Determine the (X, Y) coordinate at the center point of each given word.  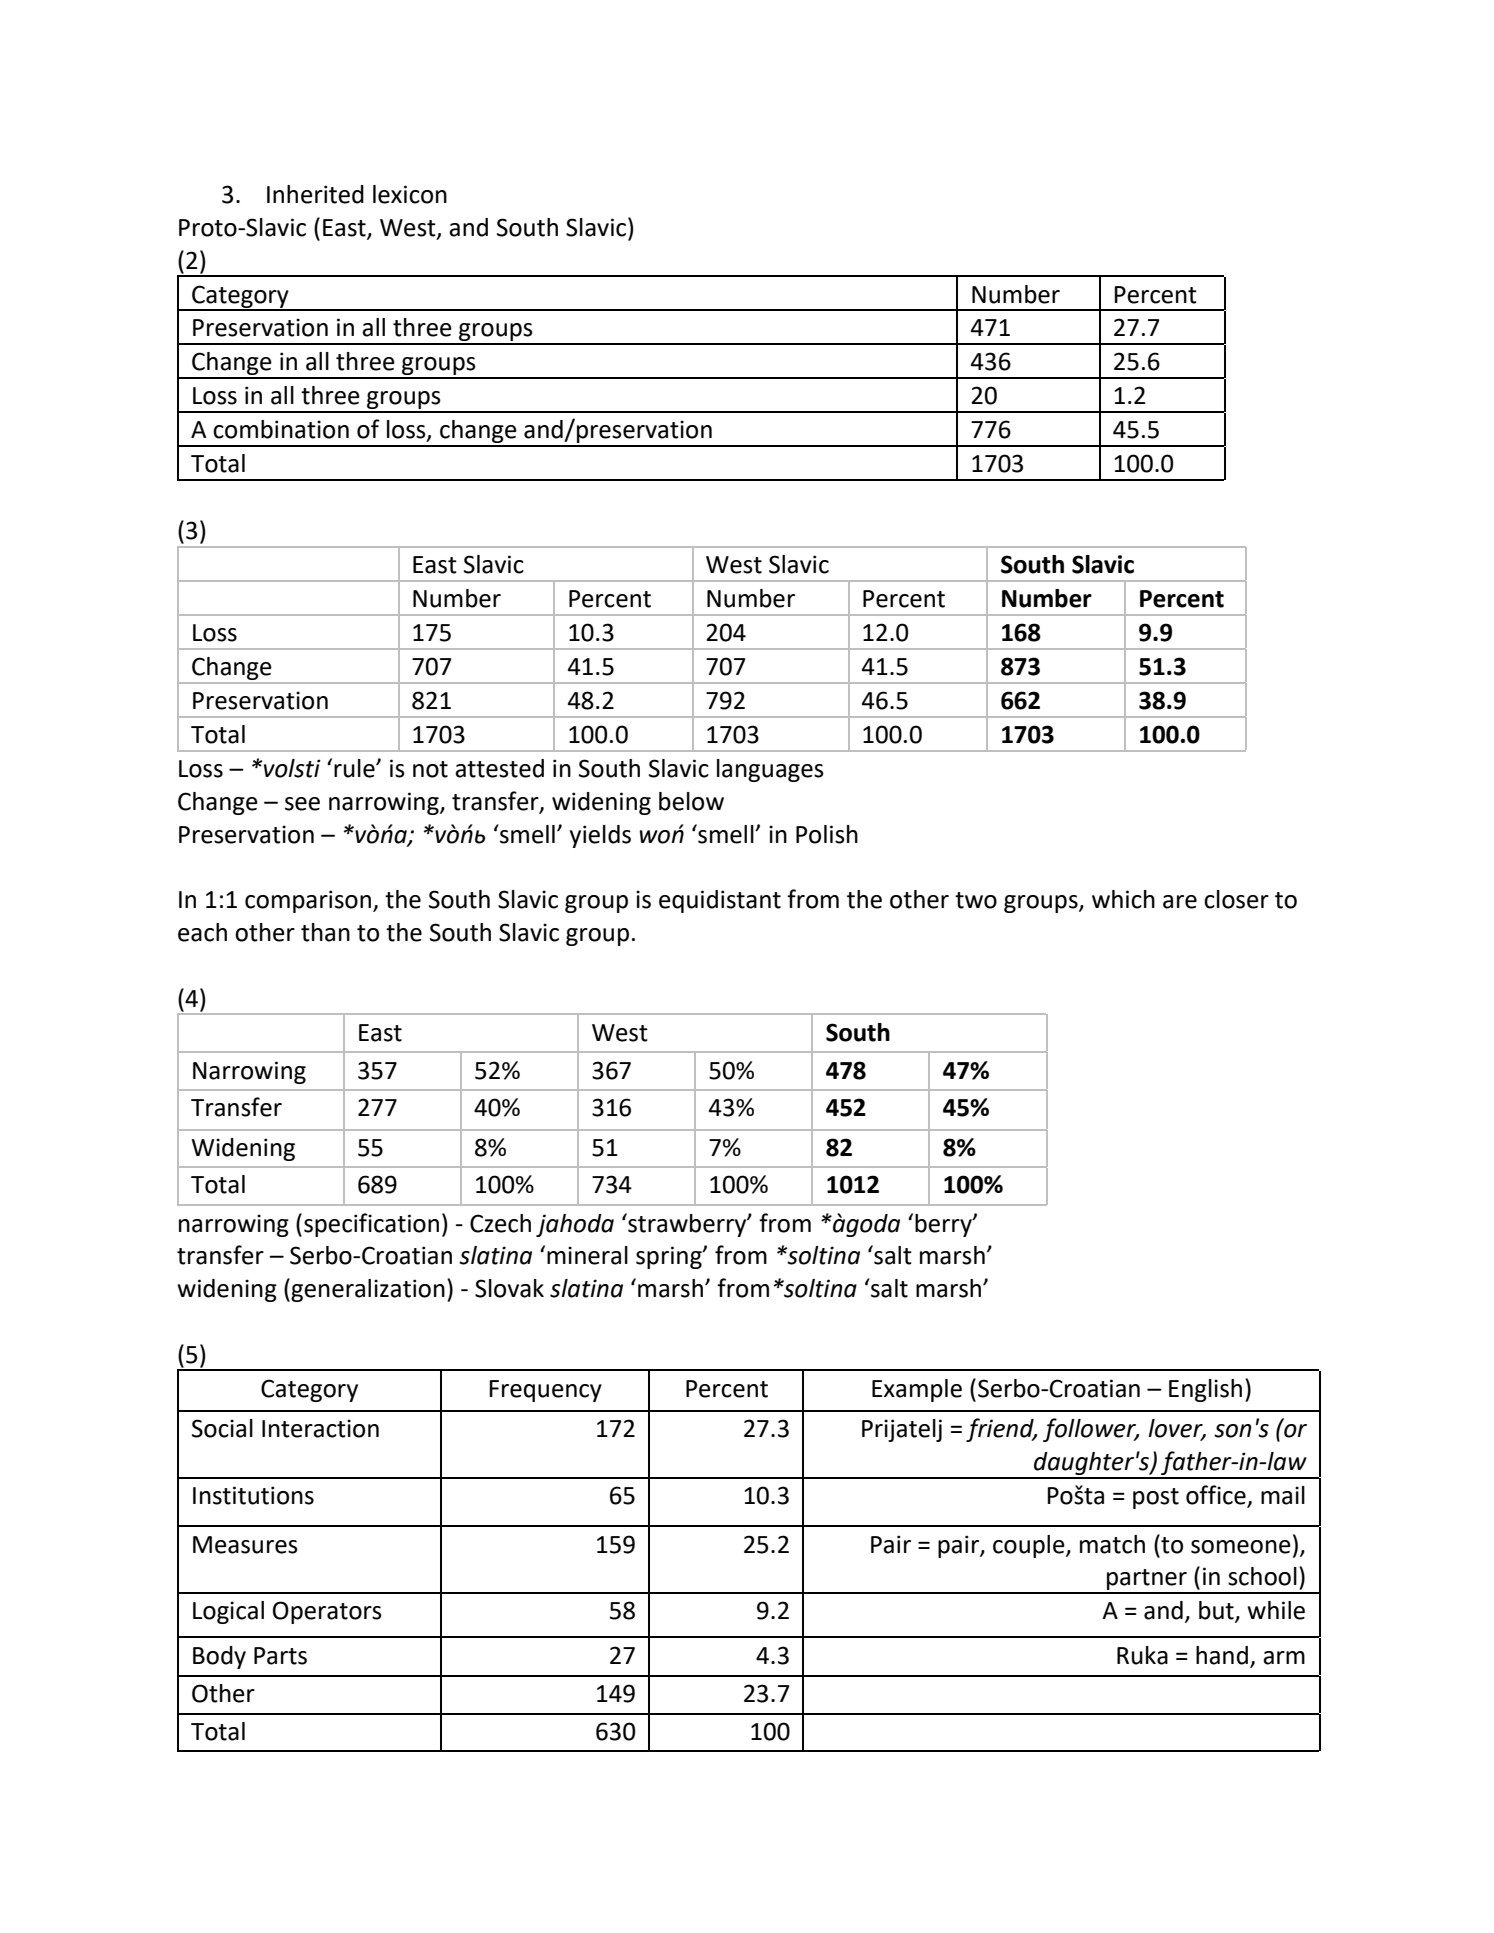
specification (371, 1225)
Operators (327, 1612)
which (1123, 899)
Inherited (315, 194)
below (691, 801)
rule (355, 768)
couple (1030, 1546)
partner (1147, 1581)
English (1205, 1390)
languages (770, 770)
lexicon (410, 194)
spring (670, 1257)
